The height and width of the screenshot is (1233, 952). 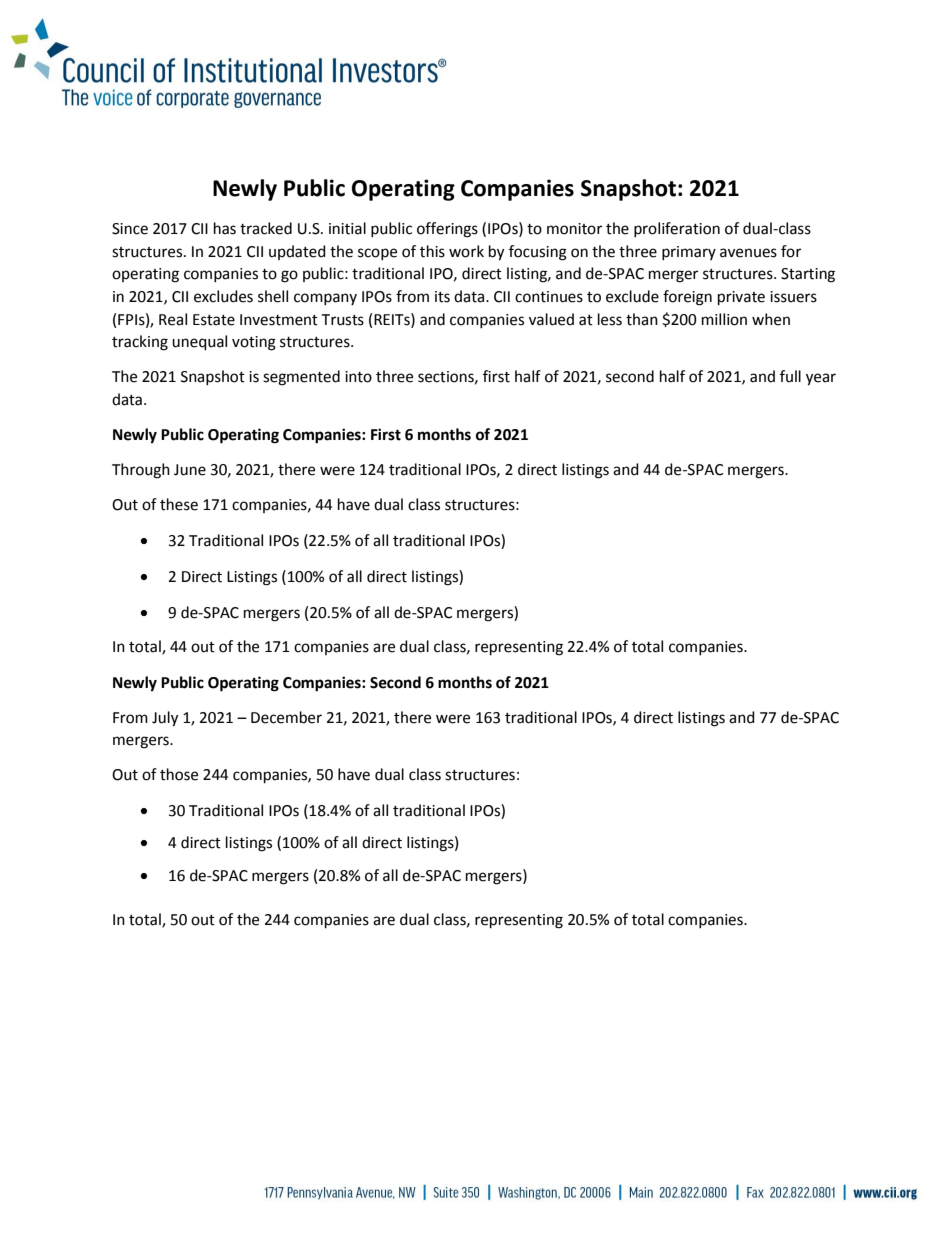 I want to click on full, so click(x=790, y=376).
